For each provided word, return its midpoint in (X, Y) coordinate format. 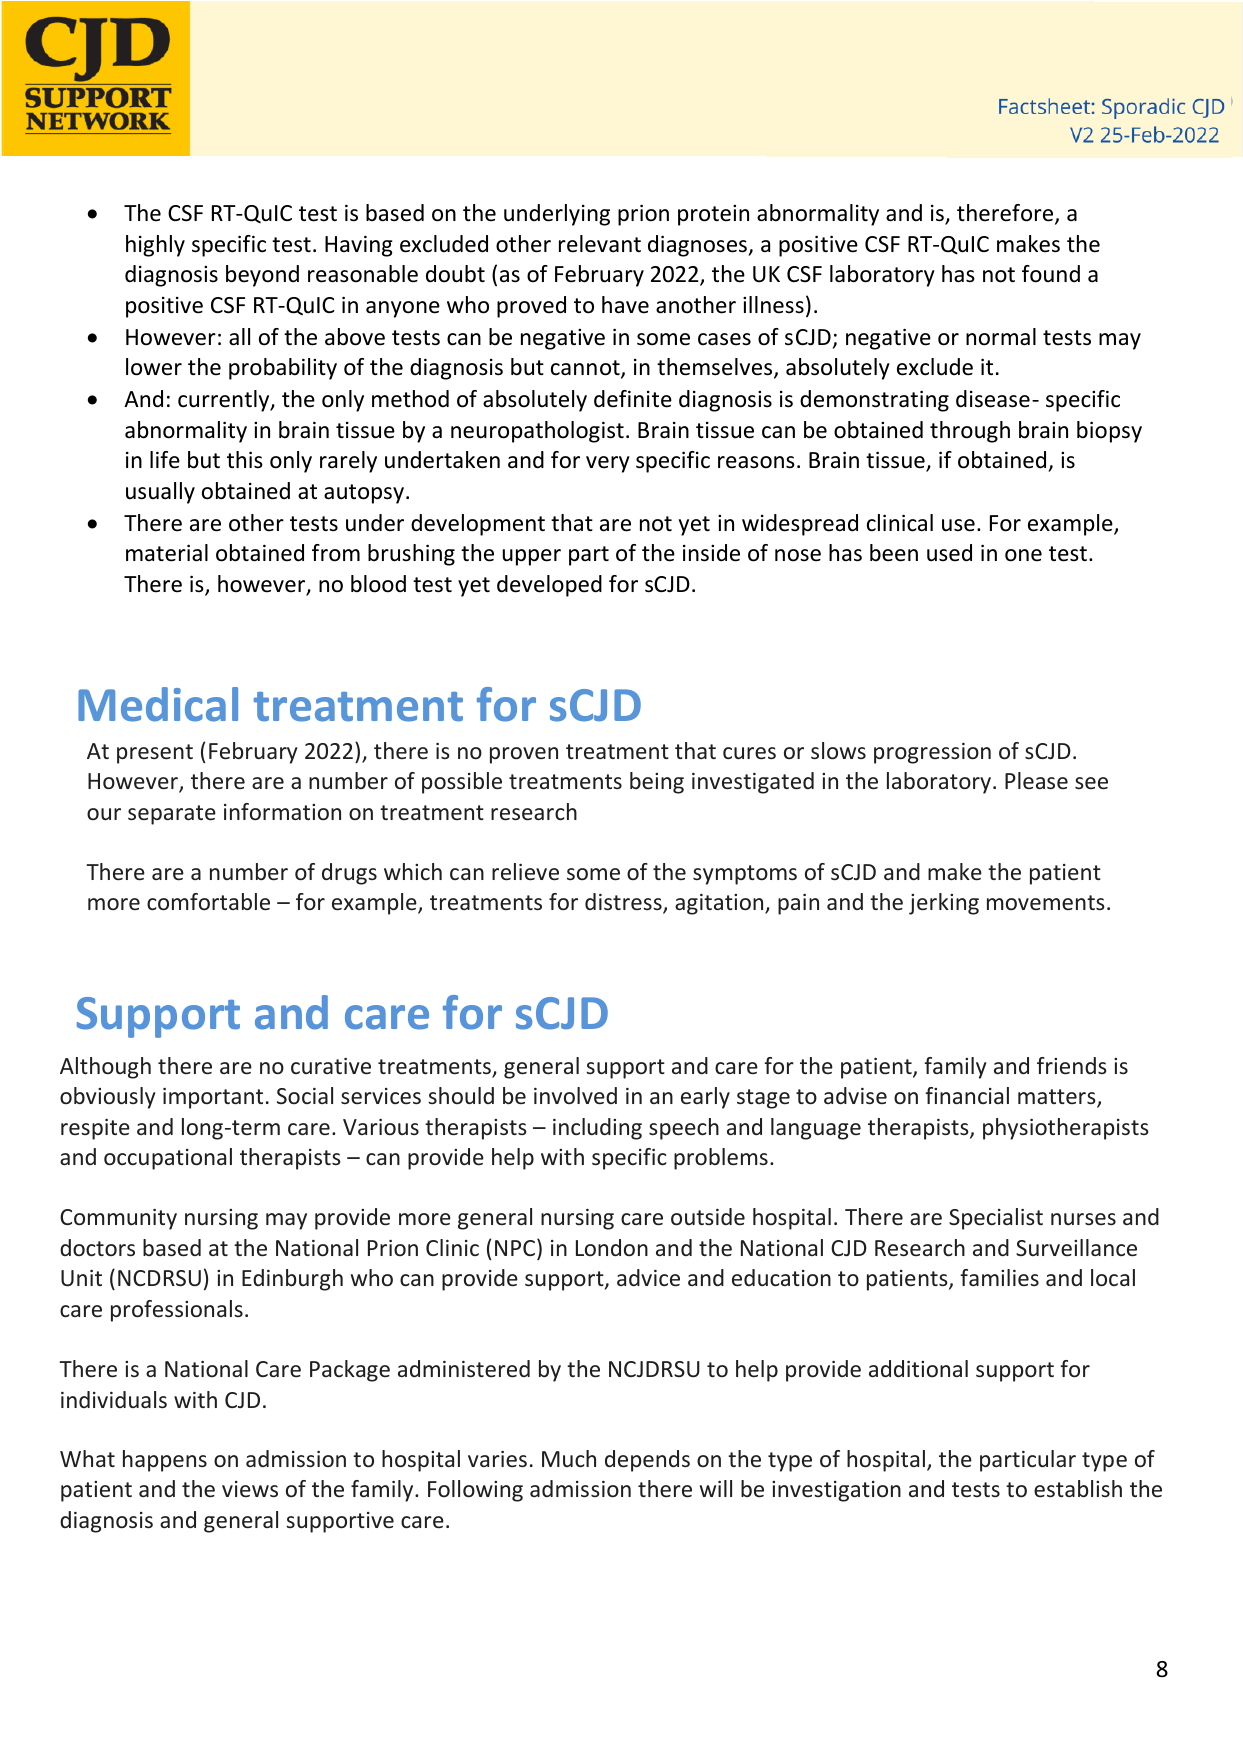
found (1051, 274)
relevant (600, 244)
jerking (944, 904)
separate (172, 815)
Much (569, 1458)
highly (155, 246)
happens (165, 1461)
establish (1078, 1488)
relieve (525, 872)
